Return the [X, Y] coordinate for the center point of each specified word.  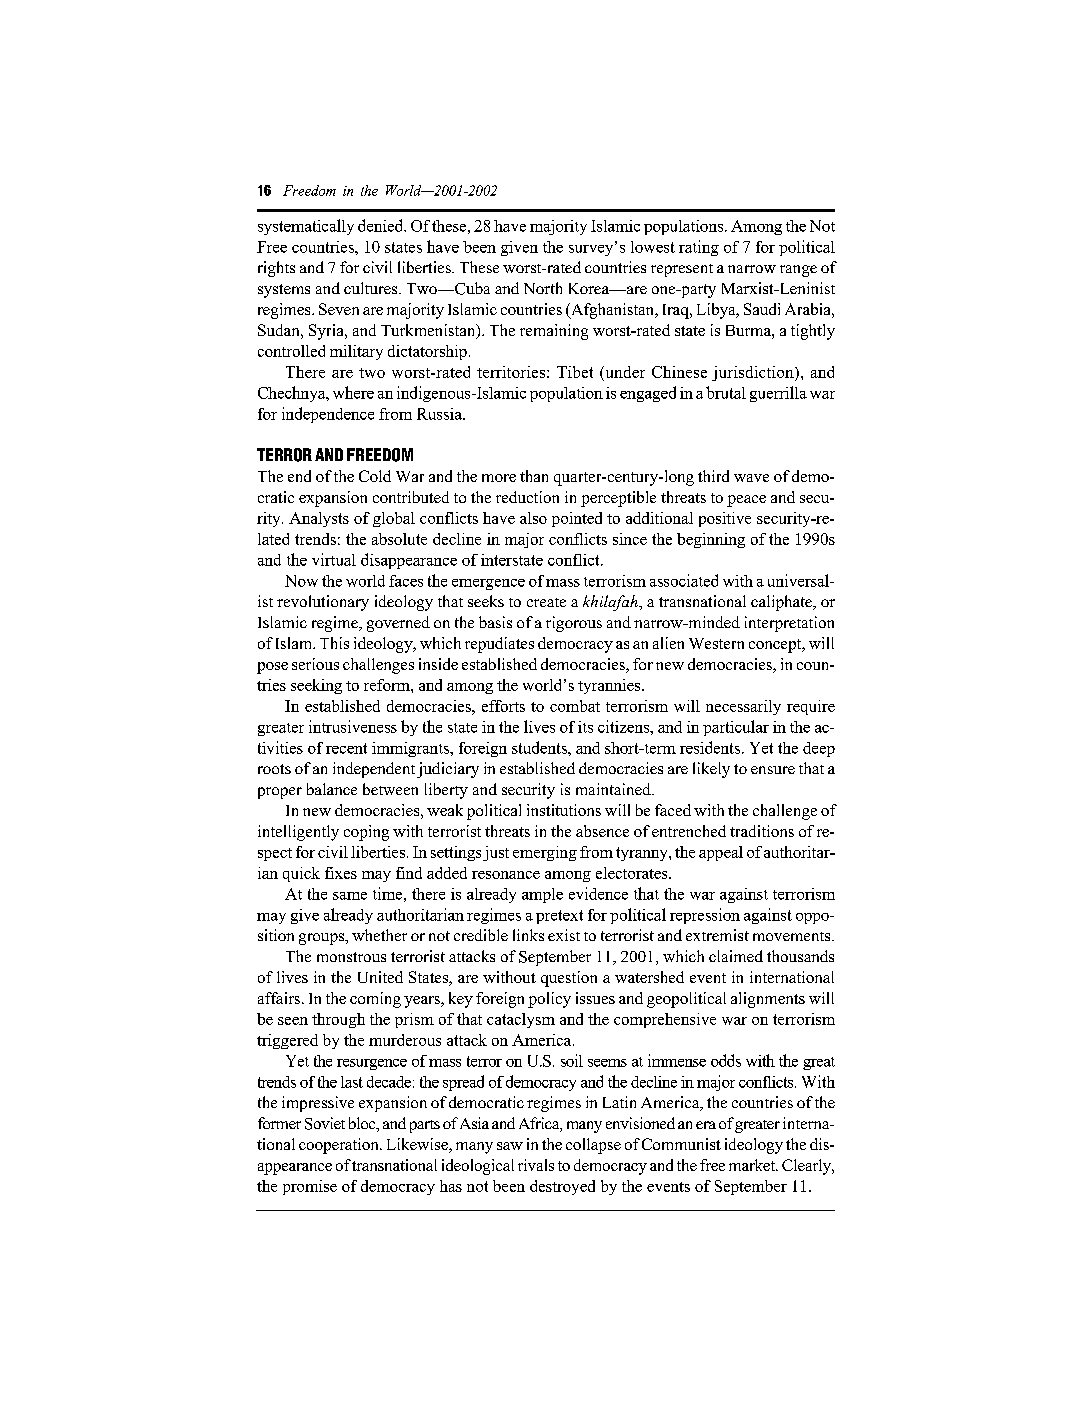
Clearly [807, 1167]
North [543, 288]
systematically [306, 227]
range [798, 271]
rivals [536, 1165]
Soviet [325, 1123]
